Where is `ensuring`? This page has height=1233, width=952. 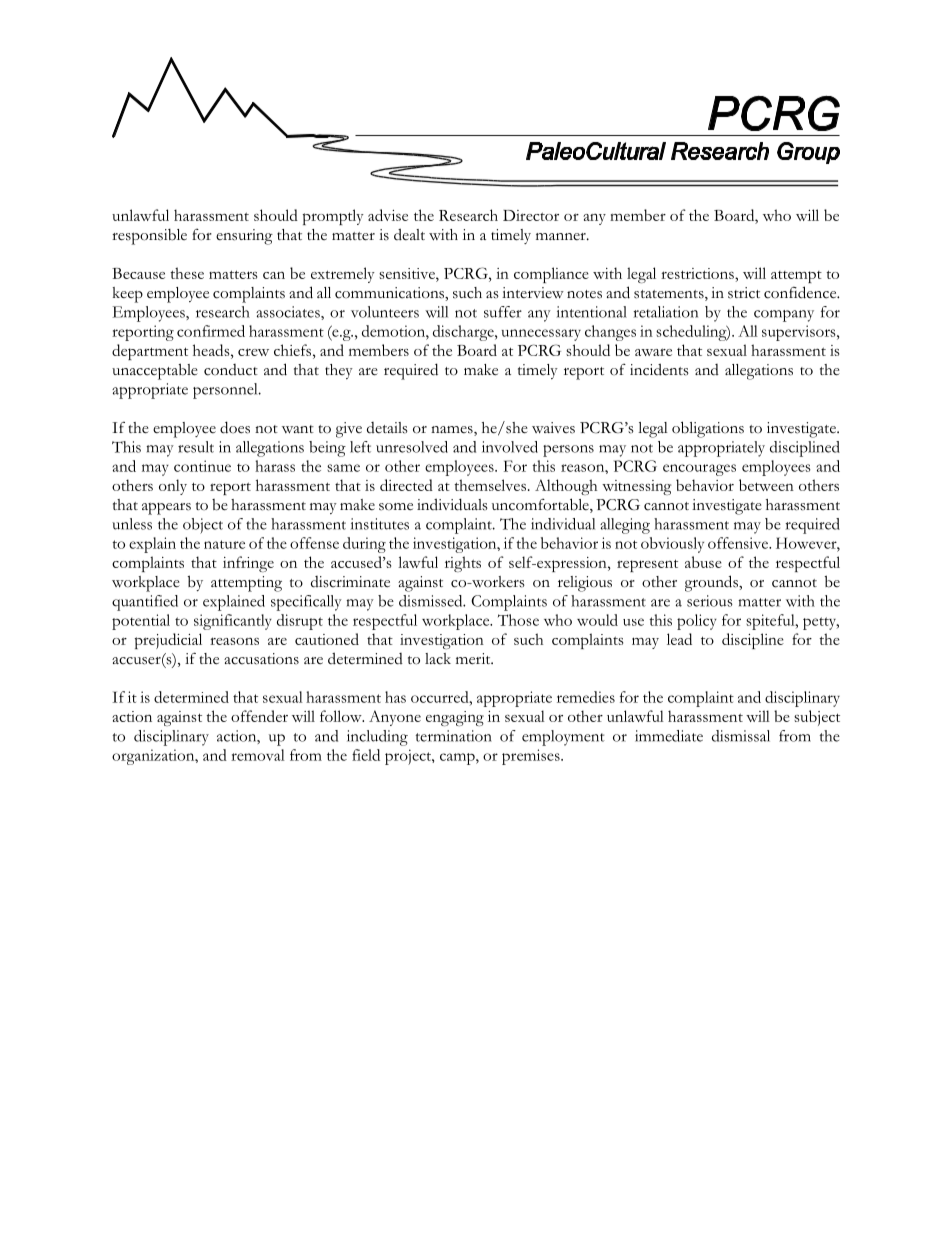 ensuring is located at coordinates (244, 237).
